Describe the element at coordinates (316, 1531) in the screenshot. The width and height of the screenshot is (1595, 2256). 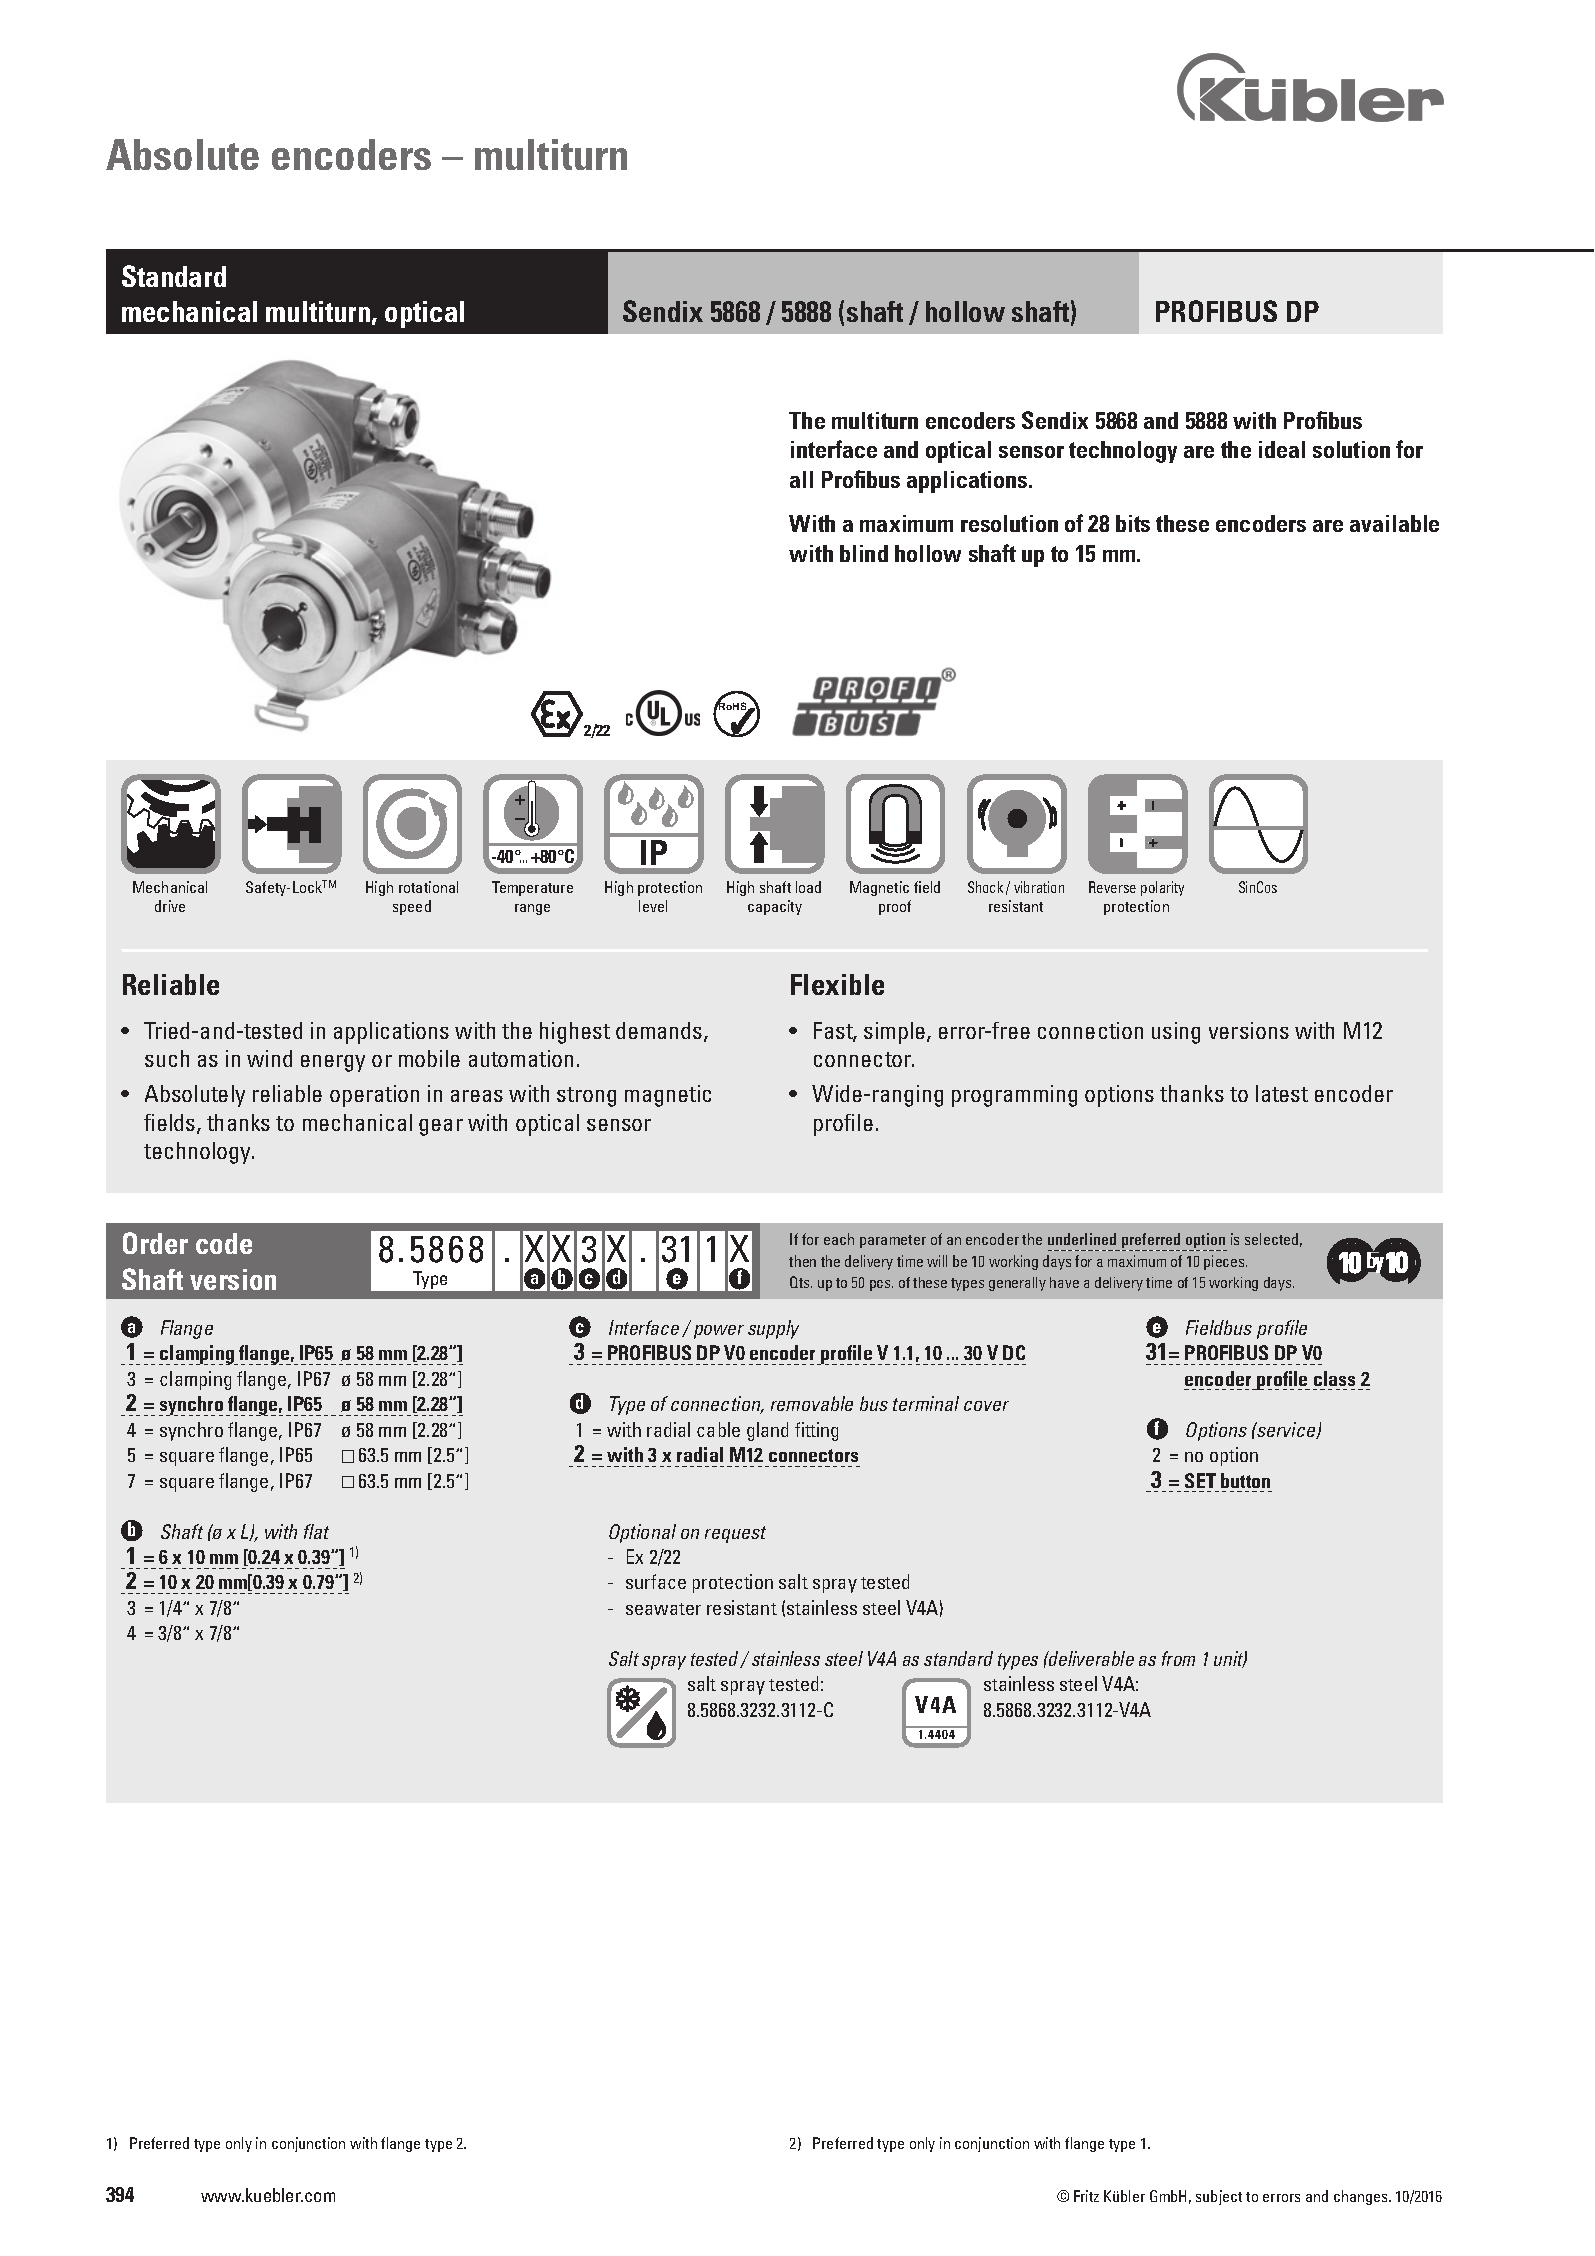
I see `flat` at that location.
